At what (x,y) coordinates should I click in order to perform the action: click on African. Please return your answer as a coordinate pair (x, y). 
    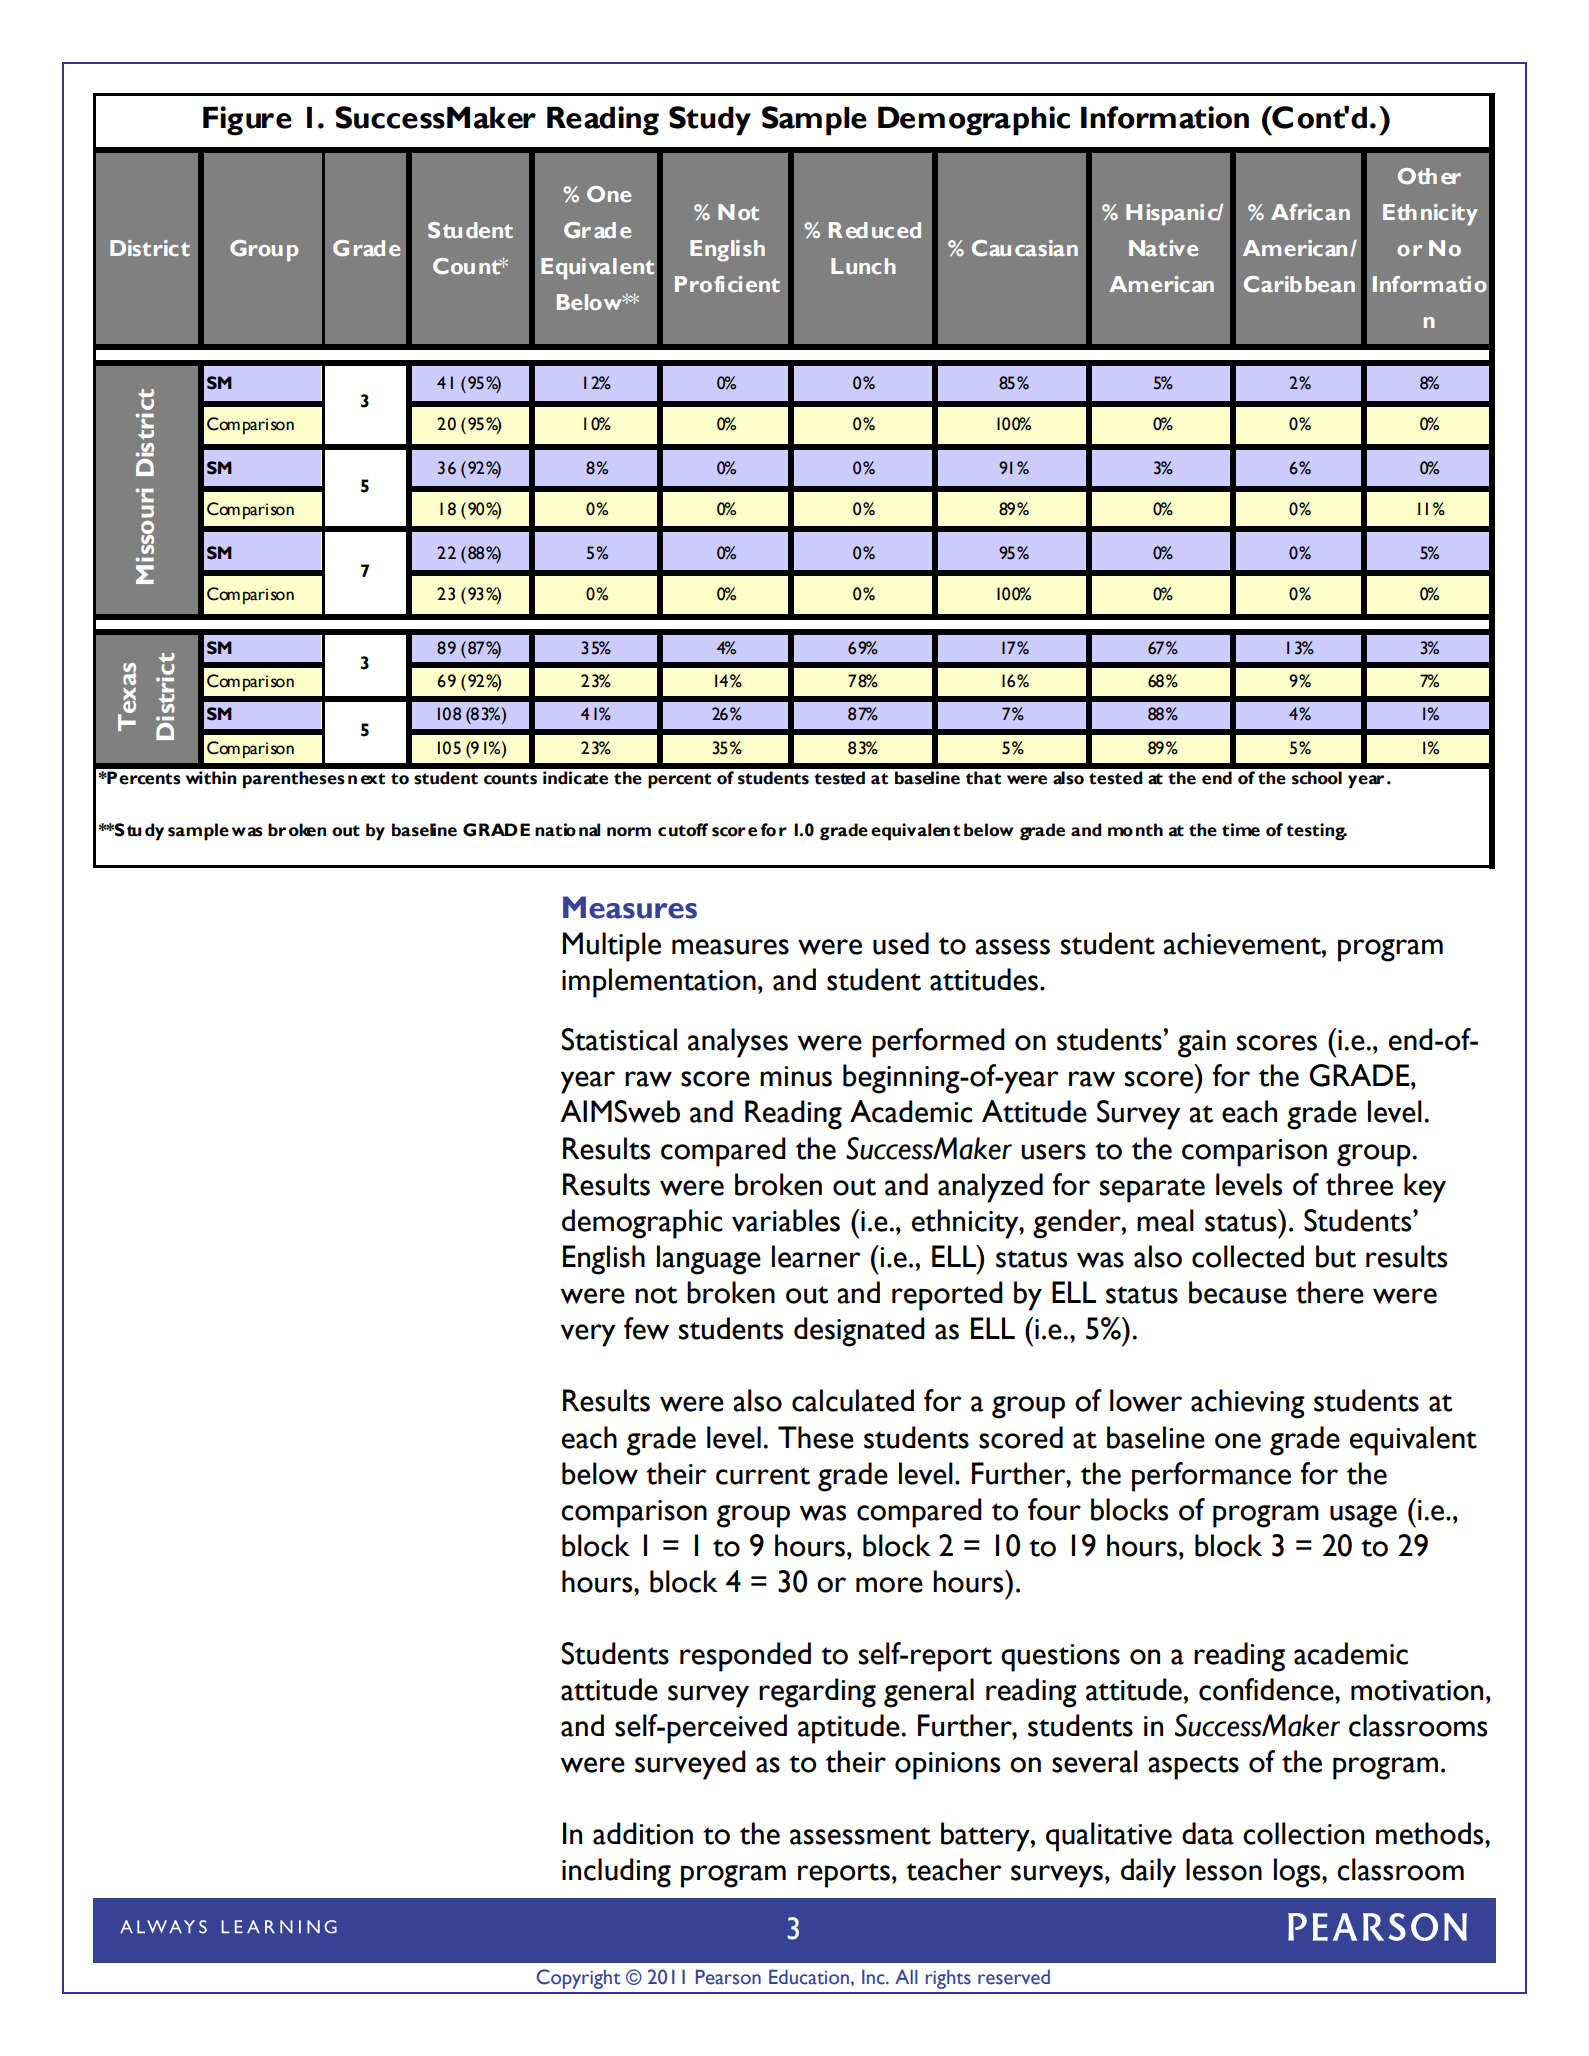
    Looking at the image, I should click on (1310, 212).
